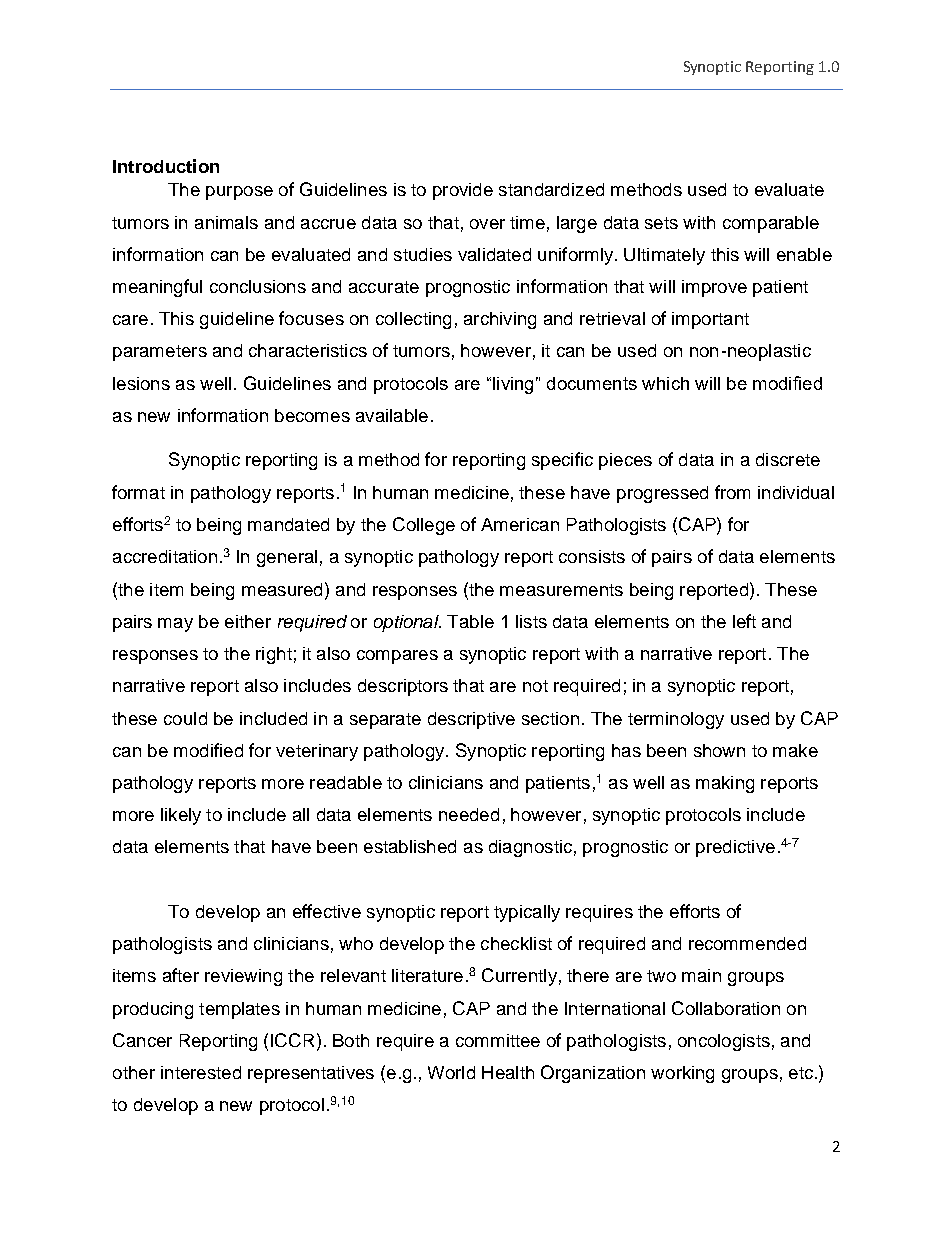 The height and width of the screenshot is (1233, 952). What do you see at coordinates (735, 848) in the screenshot?
I see `predictive` at bounding box center [735, 848].
